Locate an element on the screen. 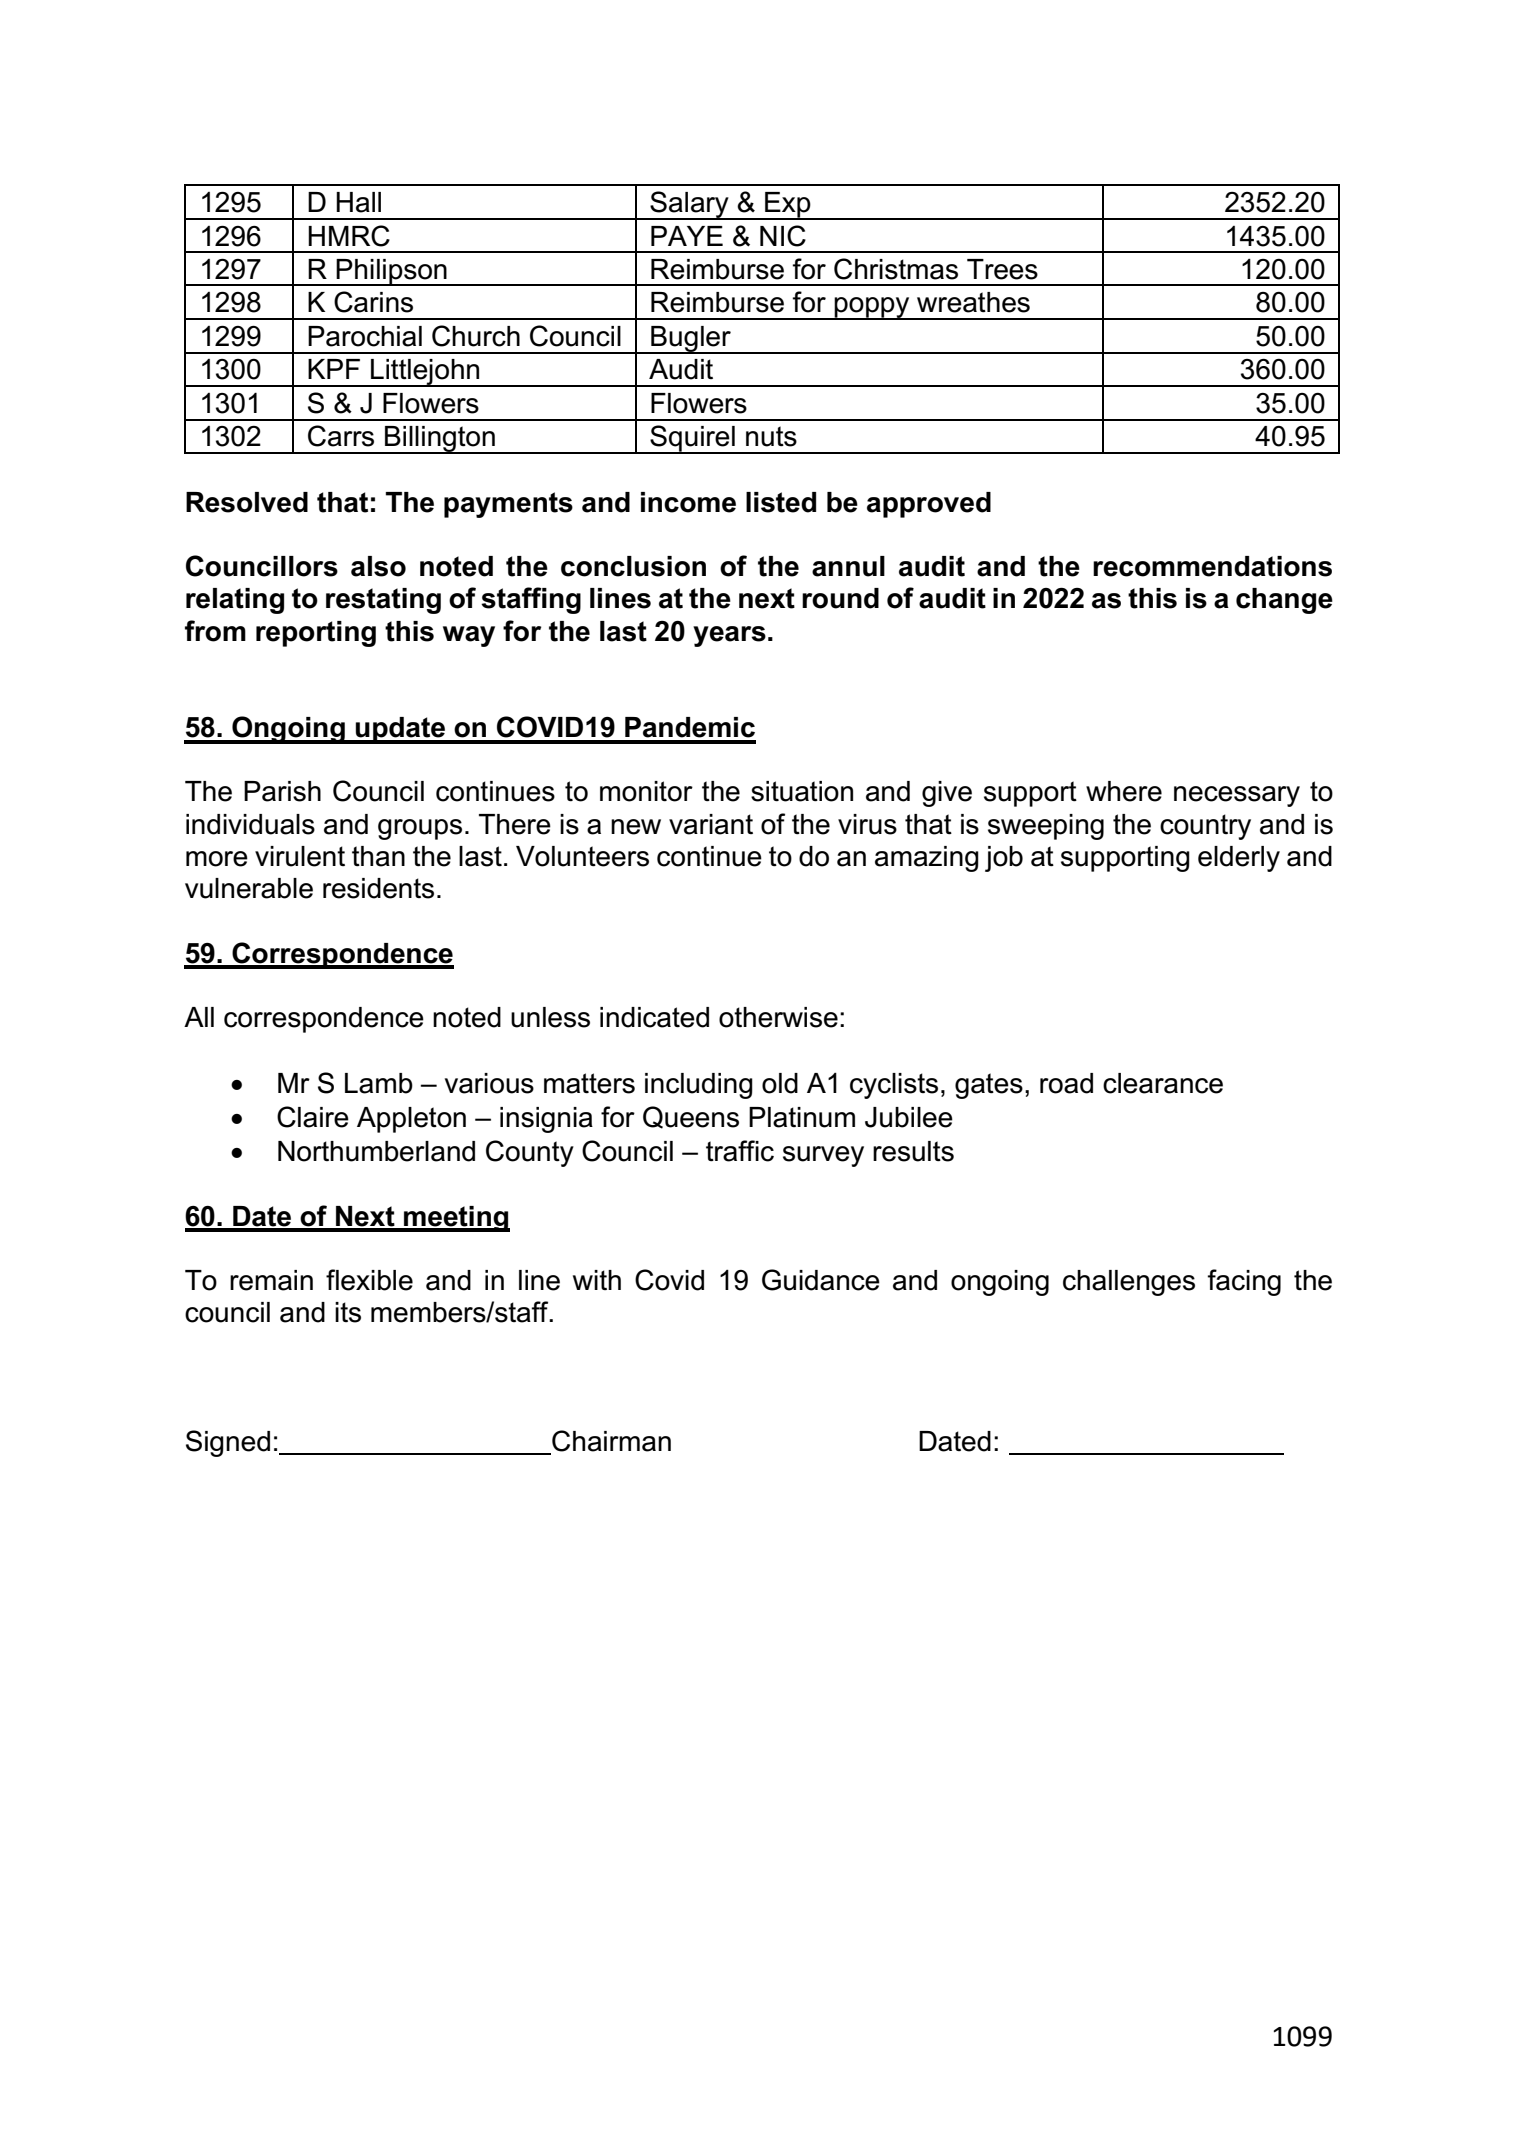  recommendations is located at coordinates (1212, 566).
